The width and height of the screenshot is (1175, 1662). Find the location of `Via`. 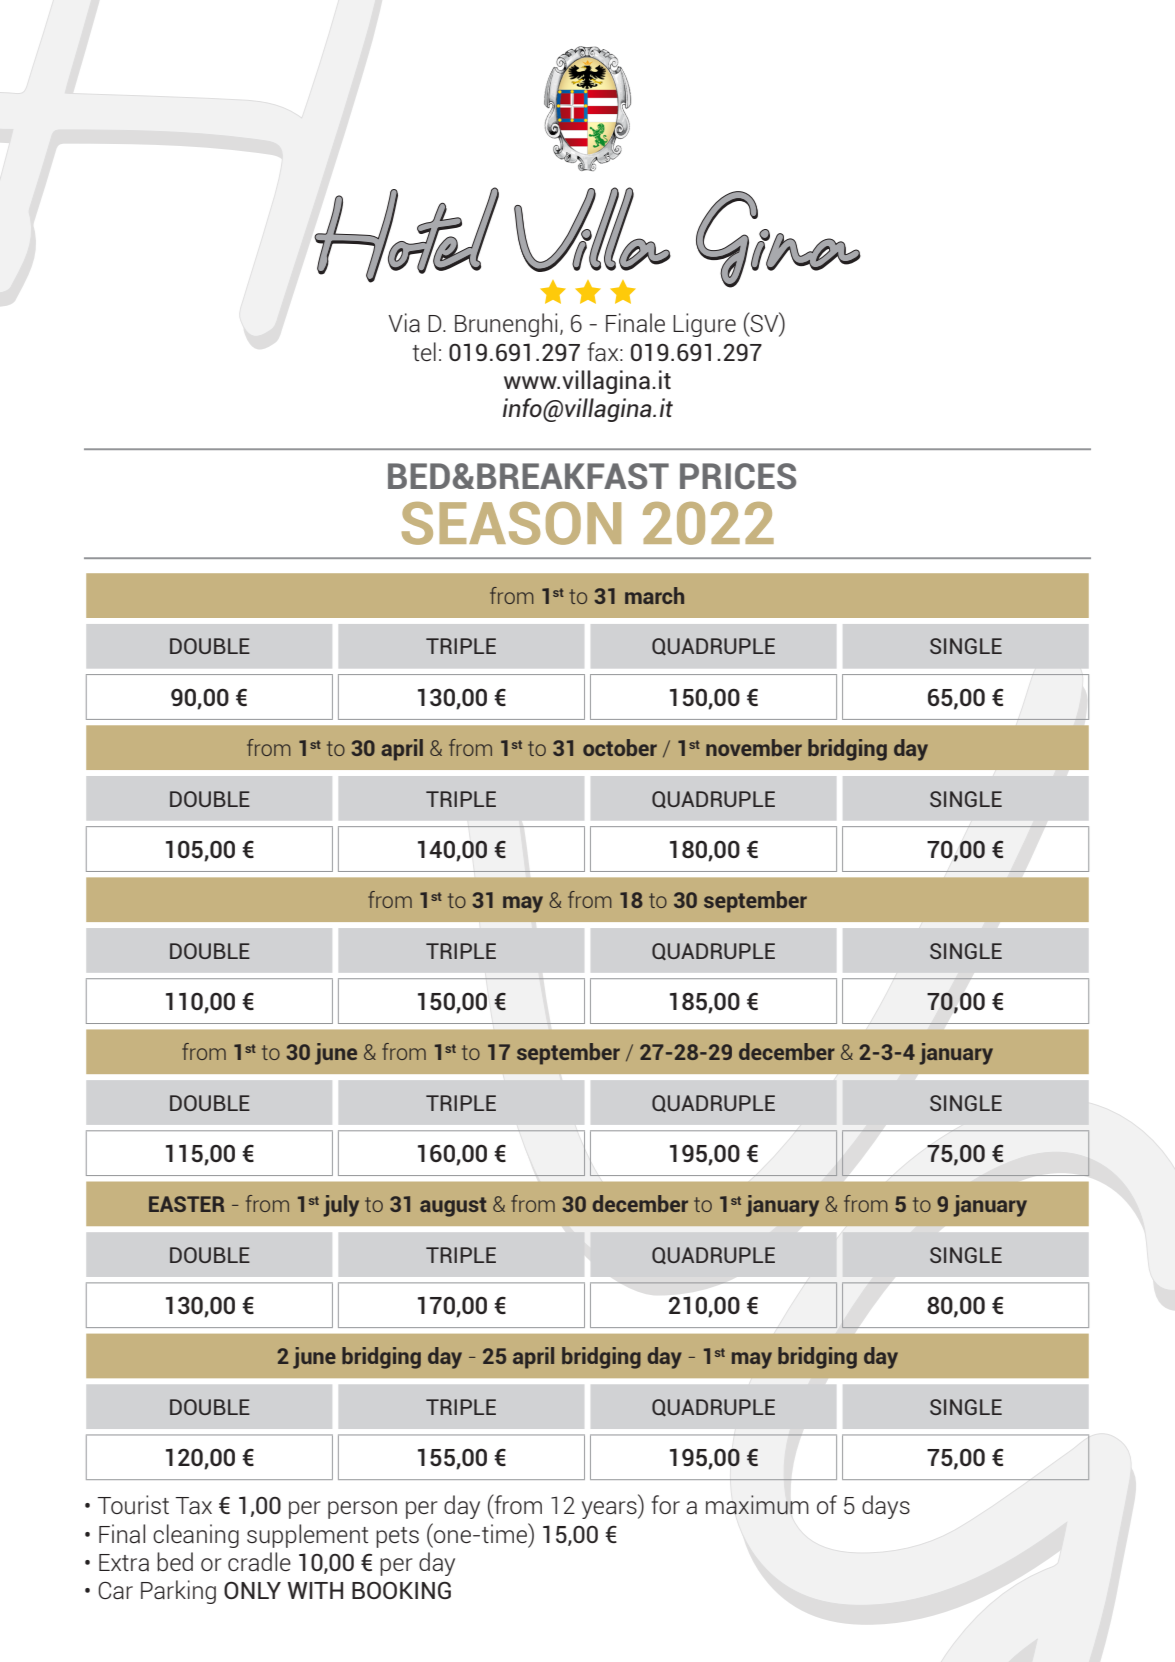

Via is located at coordinates (404, 322).
